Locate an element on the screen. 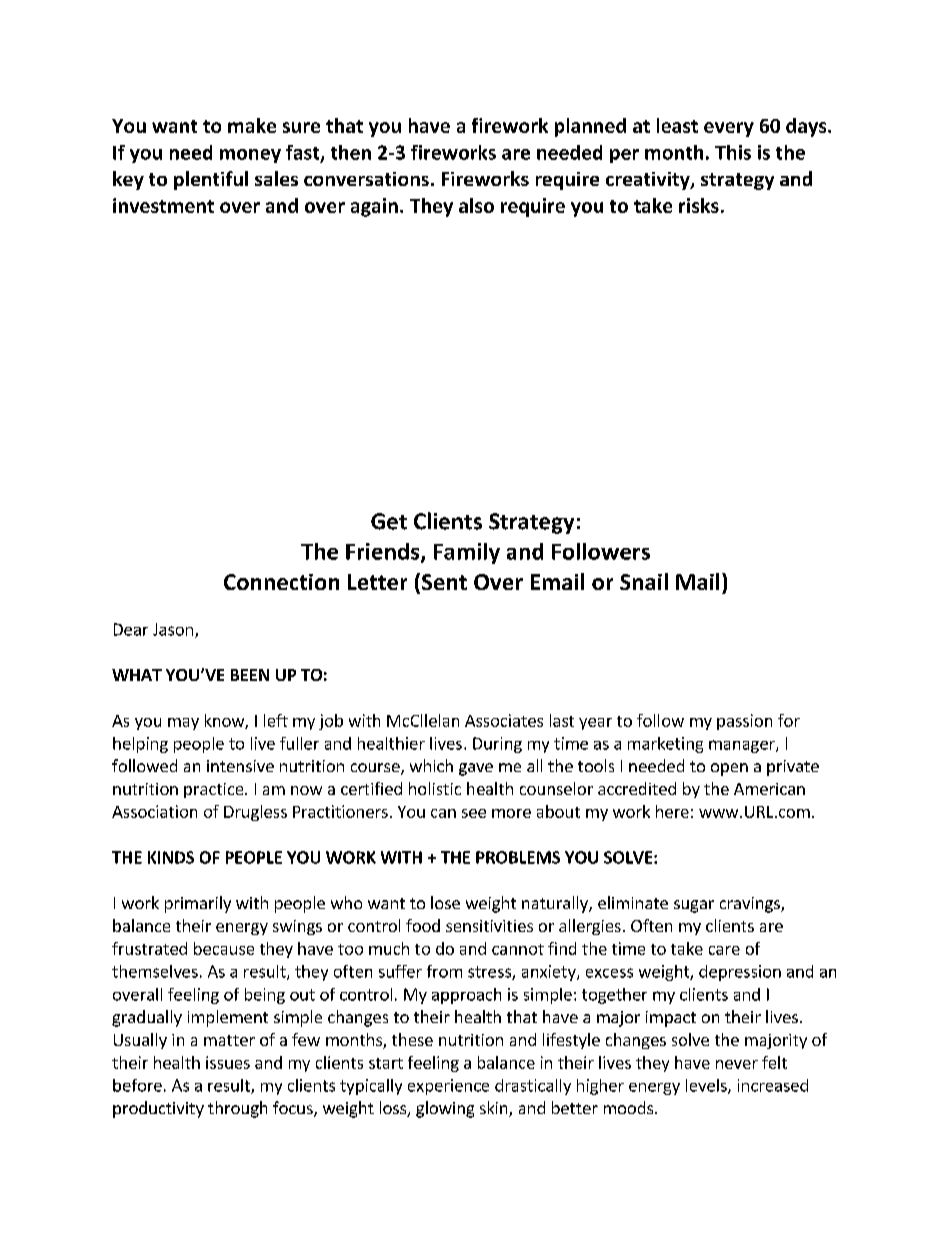 This screenshot has height=1233, width=952. This is located at coordinates (733, 152).
